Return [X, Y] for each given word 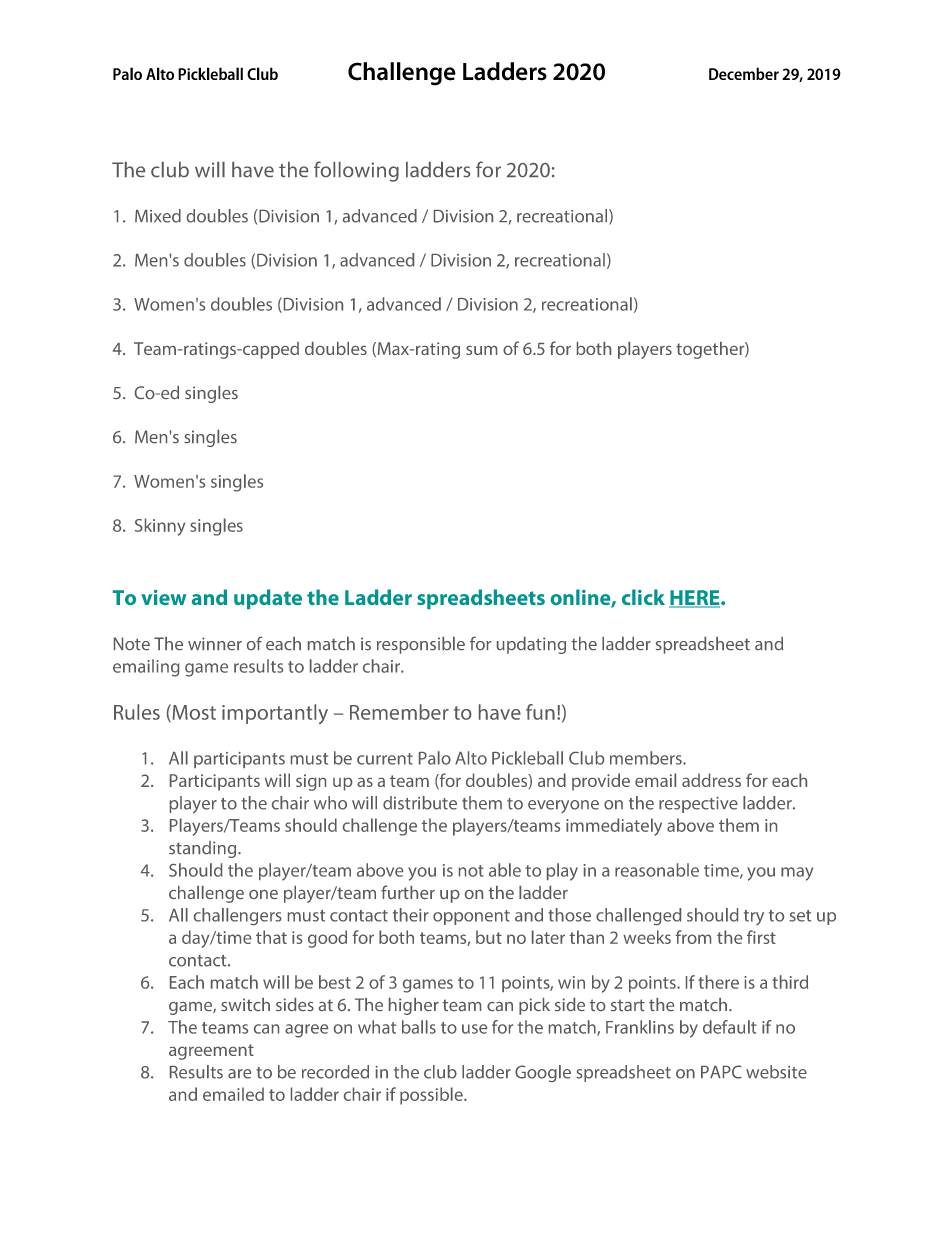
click [643, 597]
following [356, 171]
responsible [421, 645]
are [239, 1074]
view [164, 597]
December [744, 73]
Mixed [158, 216]
